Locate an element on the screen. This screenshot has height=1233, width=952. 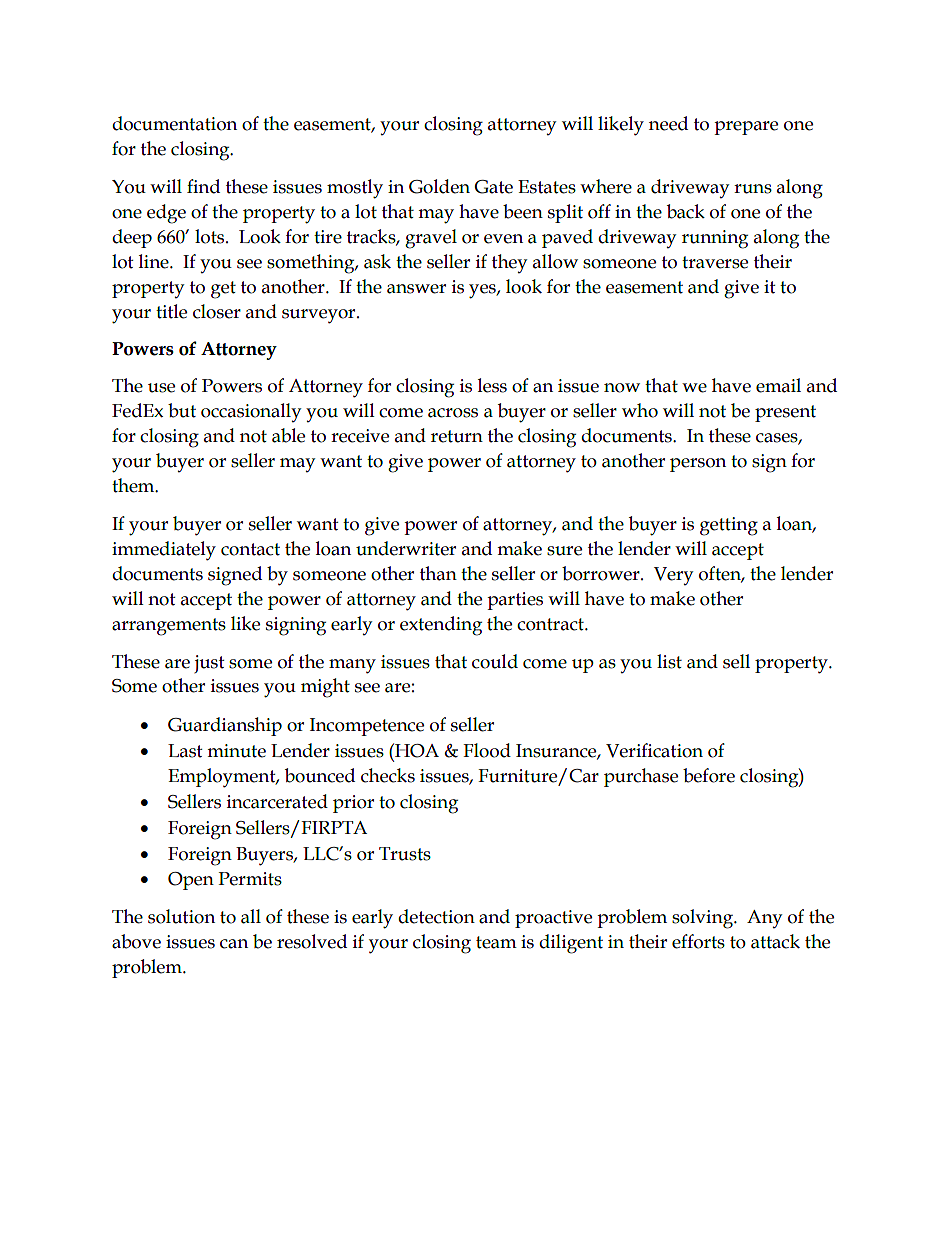
solution is located at coordinates (181, 916).
